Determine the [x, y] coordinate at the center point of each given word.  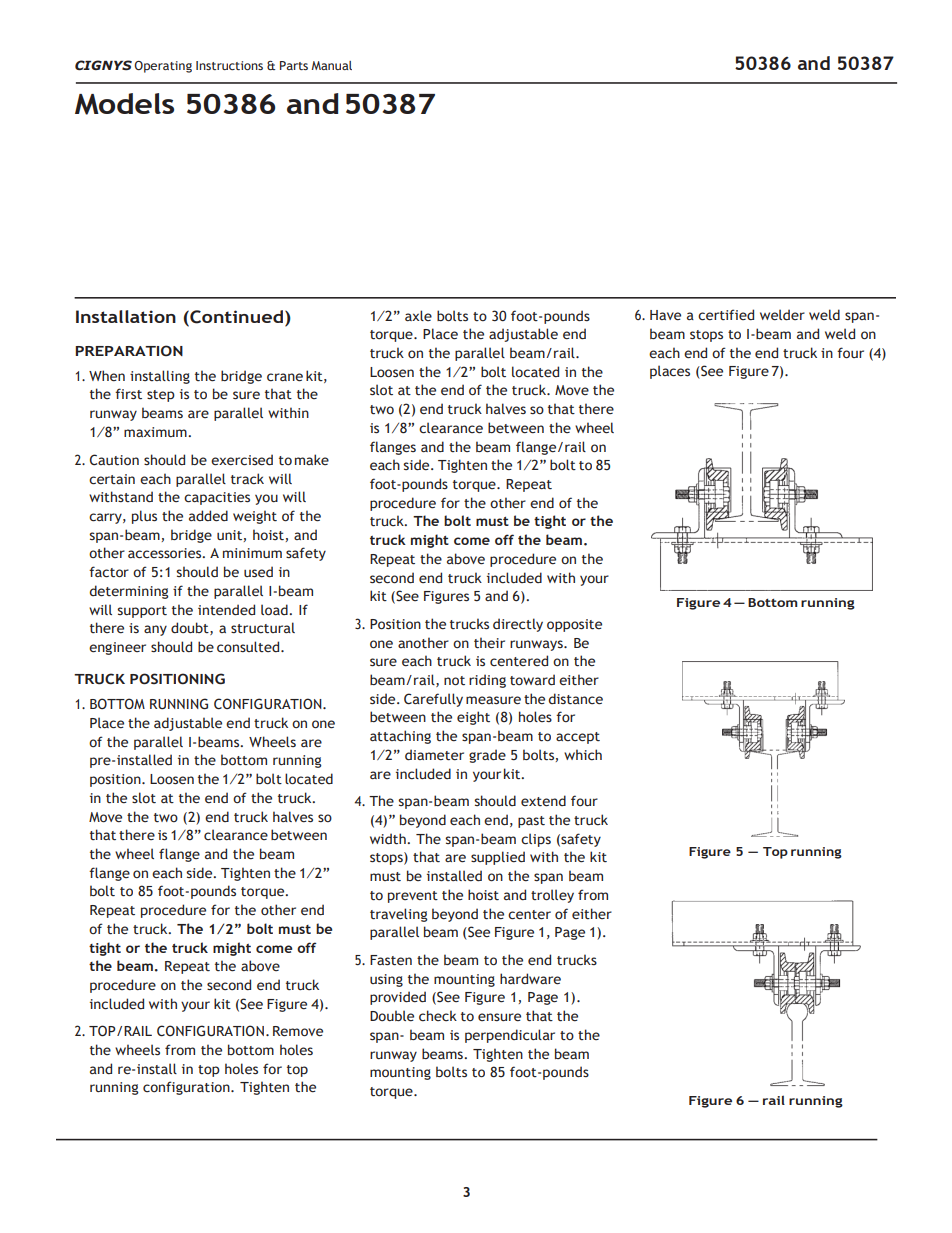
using [386, 980]
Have [665, 315]
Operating [163, 67]
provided [398, 998]
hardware [530, 979]
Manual [331, 65]
